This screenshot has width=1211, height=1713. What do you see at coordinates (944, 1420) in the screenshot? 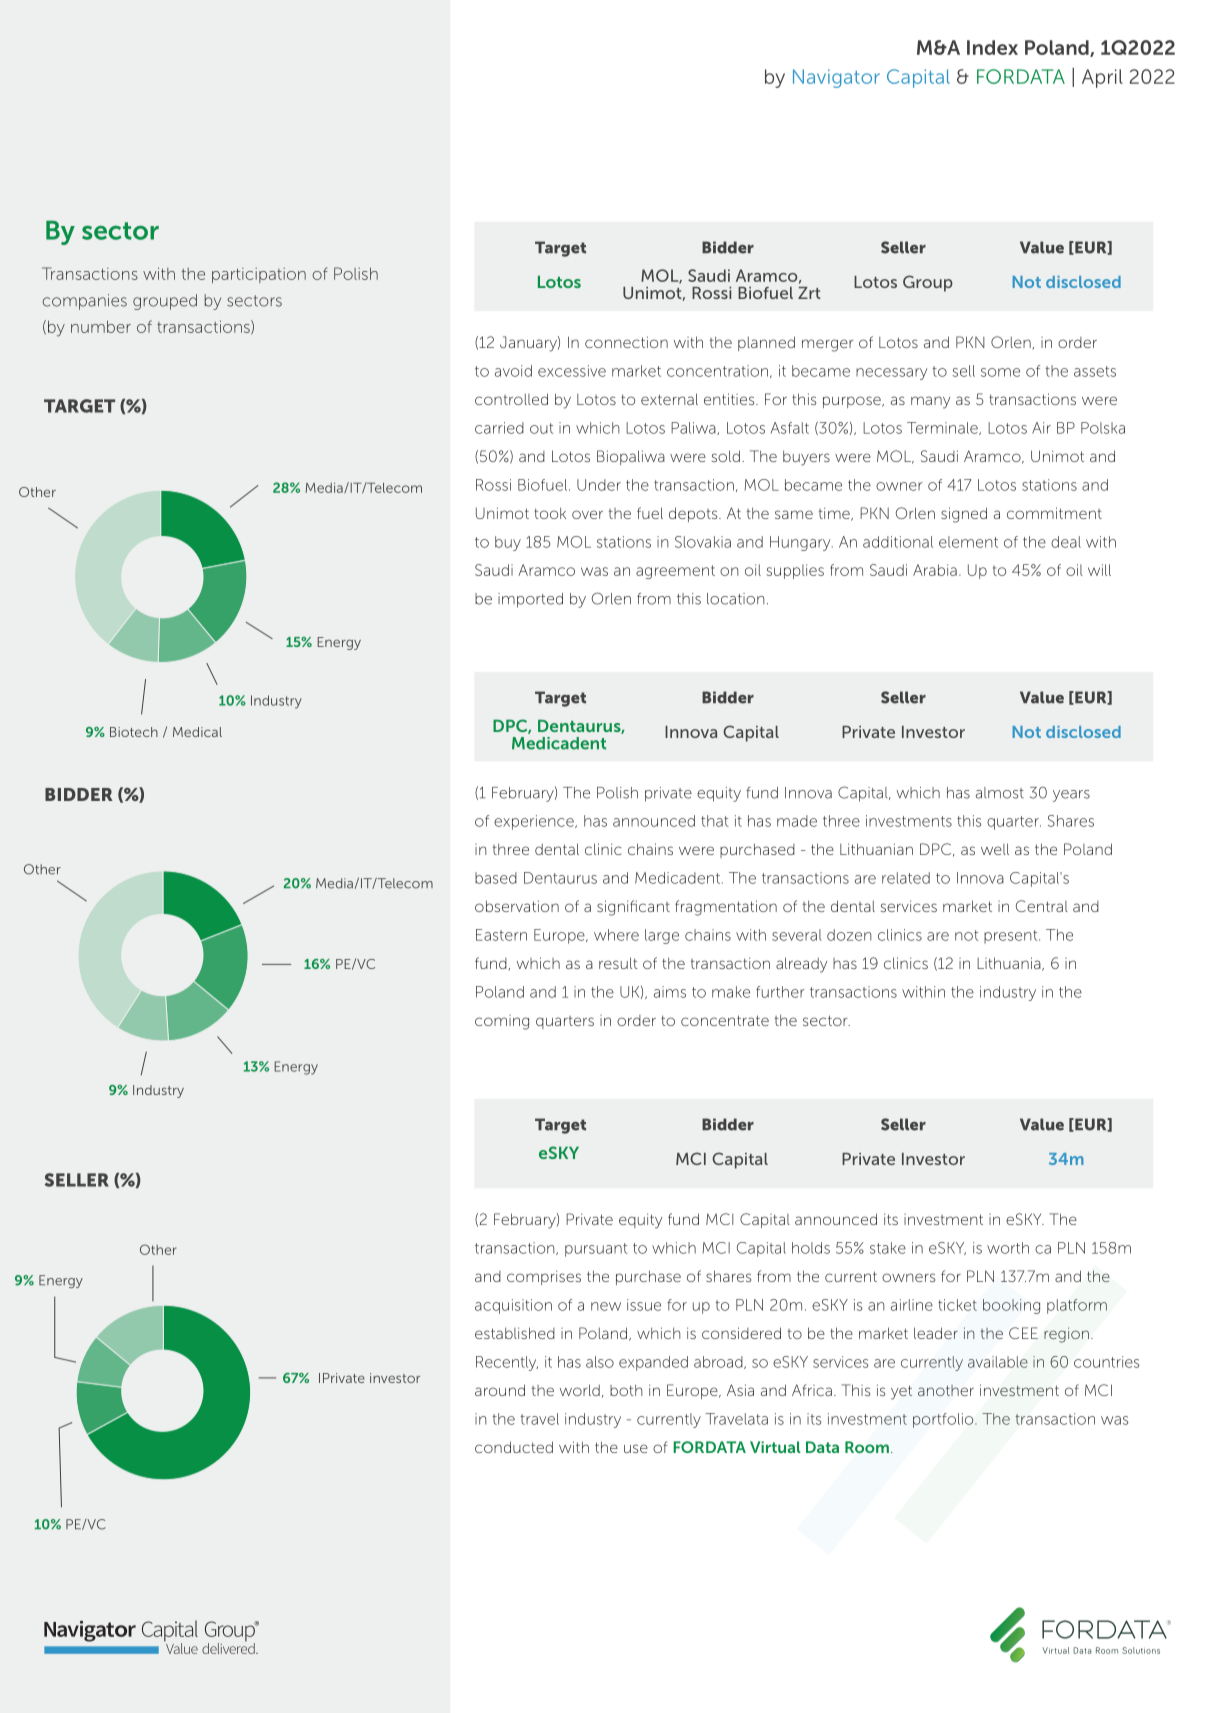
I see `portfolio` at bounding box center [944, 1420].
